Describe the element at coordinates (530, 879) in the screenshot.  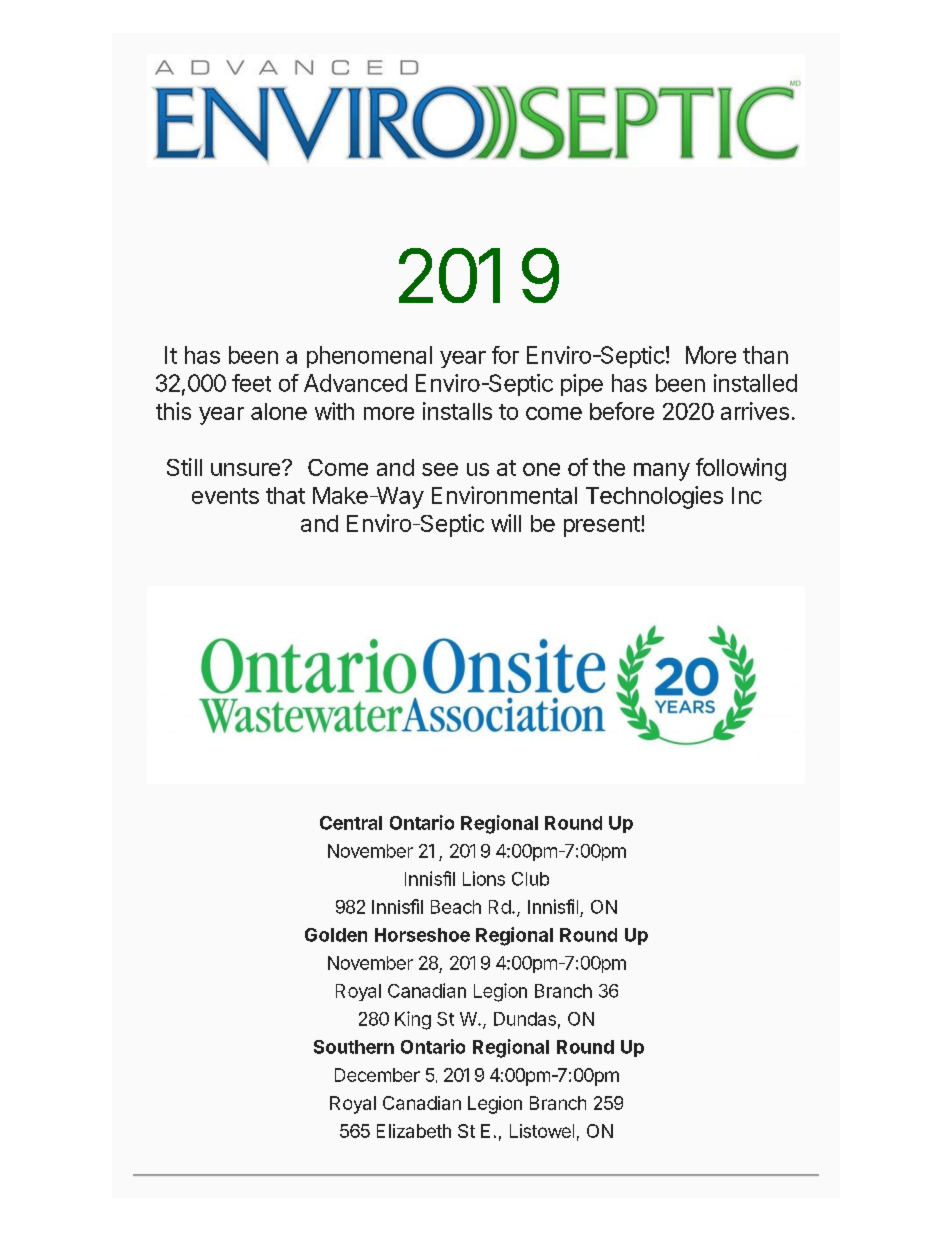
I see `Club` at that location.
